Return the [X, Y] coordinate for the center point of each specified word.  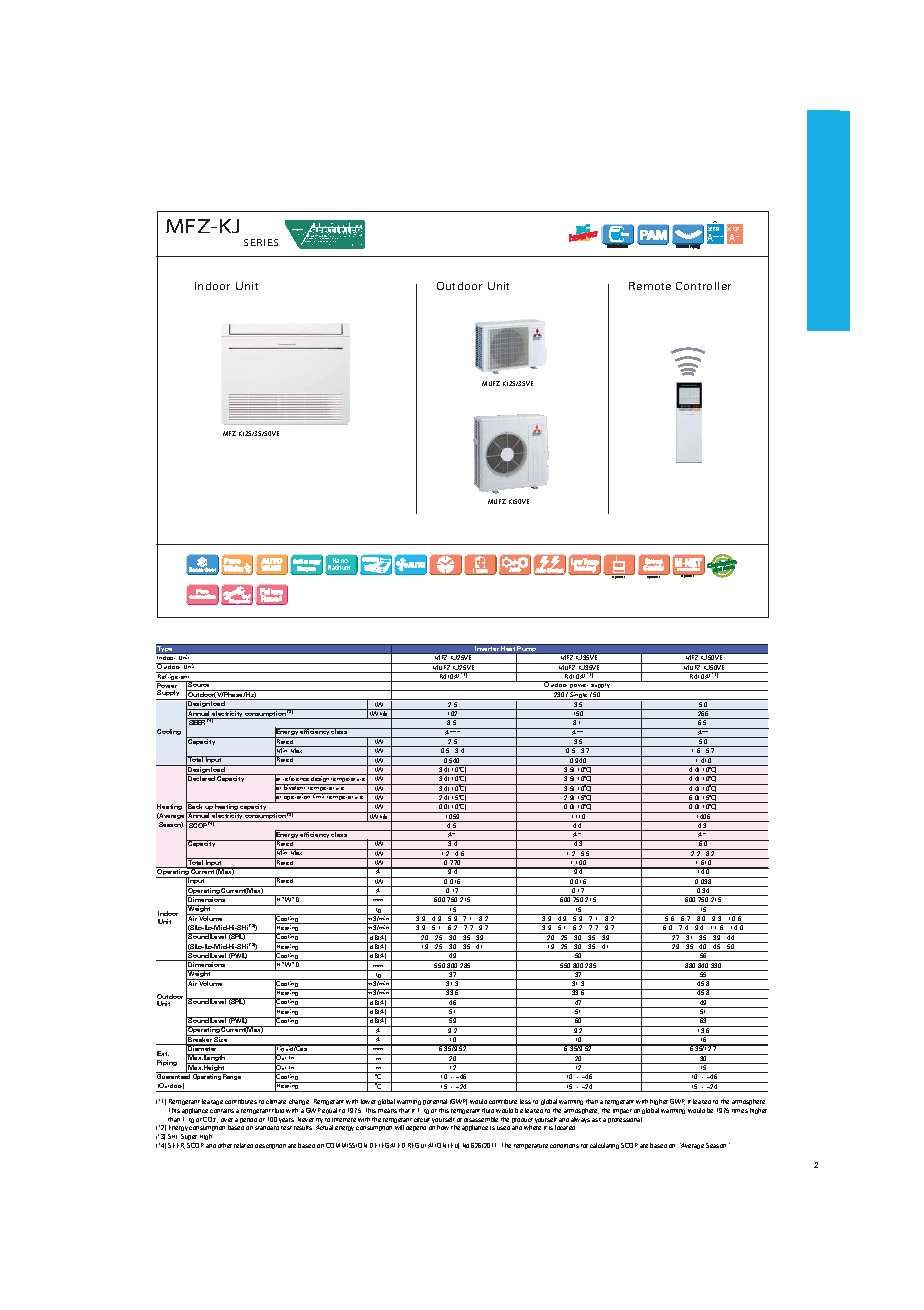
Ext [163, 1053]
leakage [212, 1102]
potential [435, 1104]
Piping [167, 1063]
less [525, 1101]
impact [622, 1111]
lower [368, 1101]
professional [625, 1120]
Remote [650, 286]
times [740, 1111]
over [227, 1120]
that [404, 1110]
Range [232, 1077]
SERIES [261, 242]
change [300, 1104]
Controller [703, 286]
